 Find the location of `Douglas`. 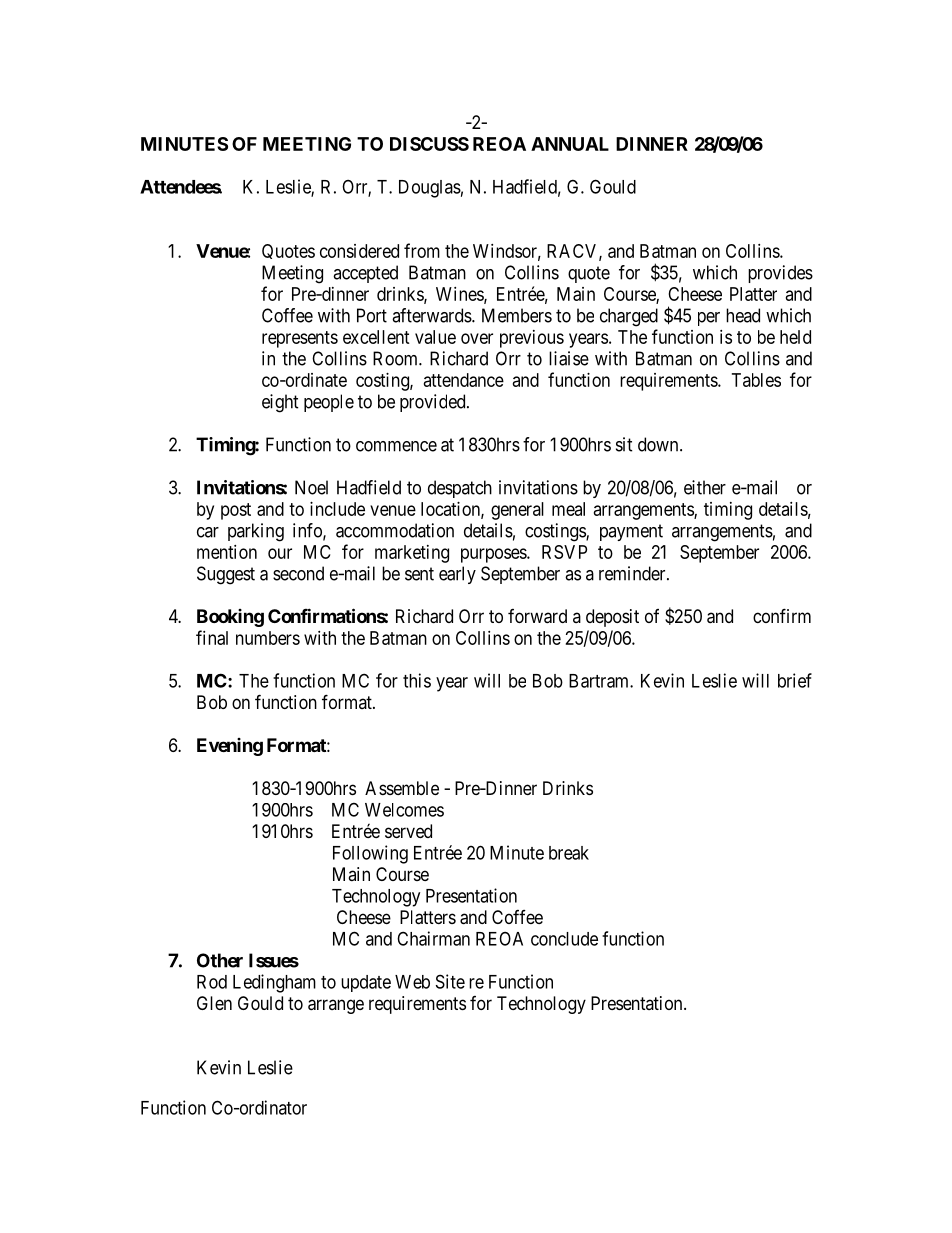

Douglas is located at coordinates (430, 189).
